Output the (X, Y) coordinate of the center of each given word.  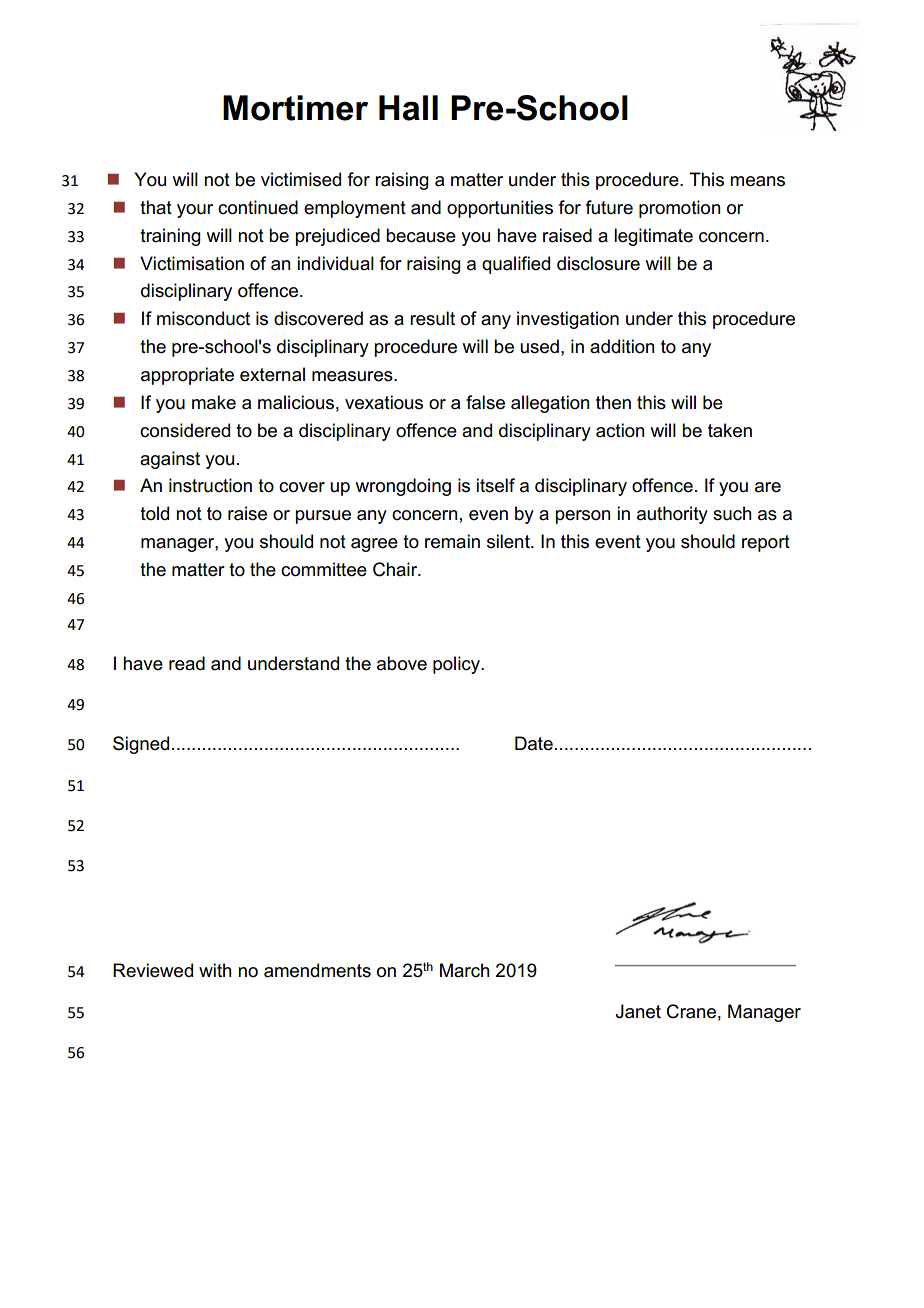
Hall (408, 108)
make (214, 402)
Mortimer (295, 108)
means (757, 181)
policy (457, 665)
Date (534, 743)
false (485, 402)
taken (730, 430)
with (215, 970)
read (187, 663)
